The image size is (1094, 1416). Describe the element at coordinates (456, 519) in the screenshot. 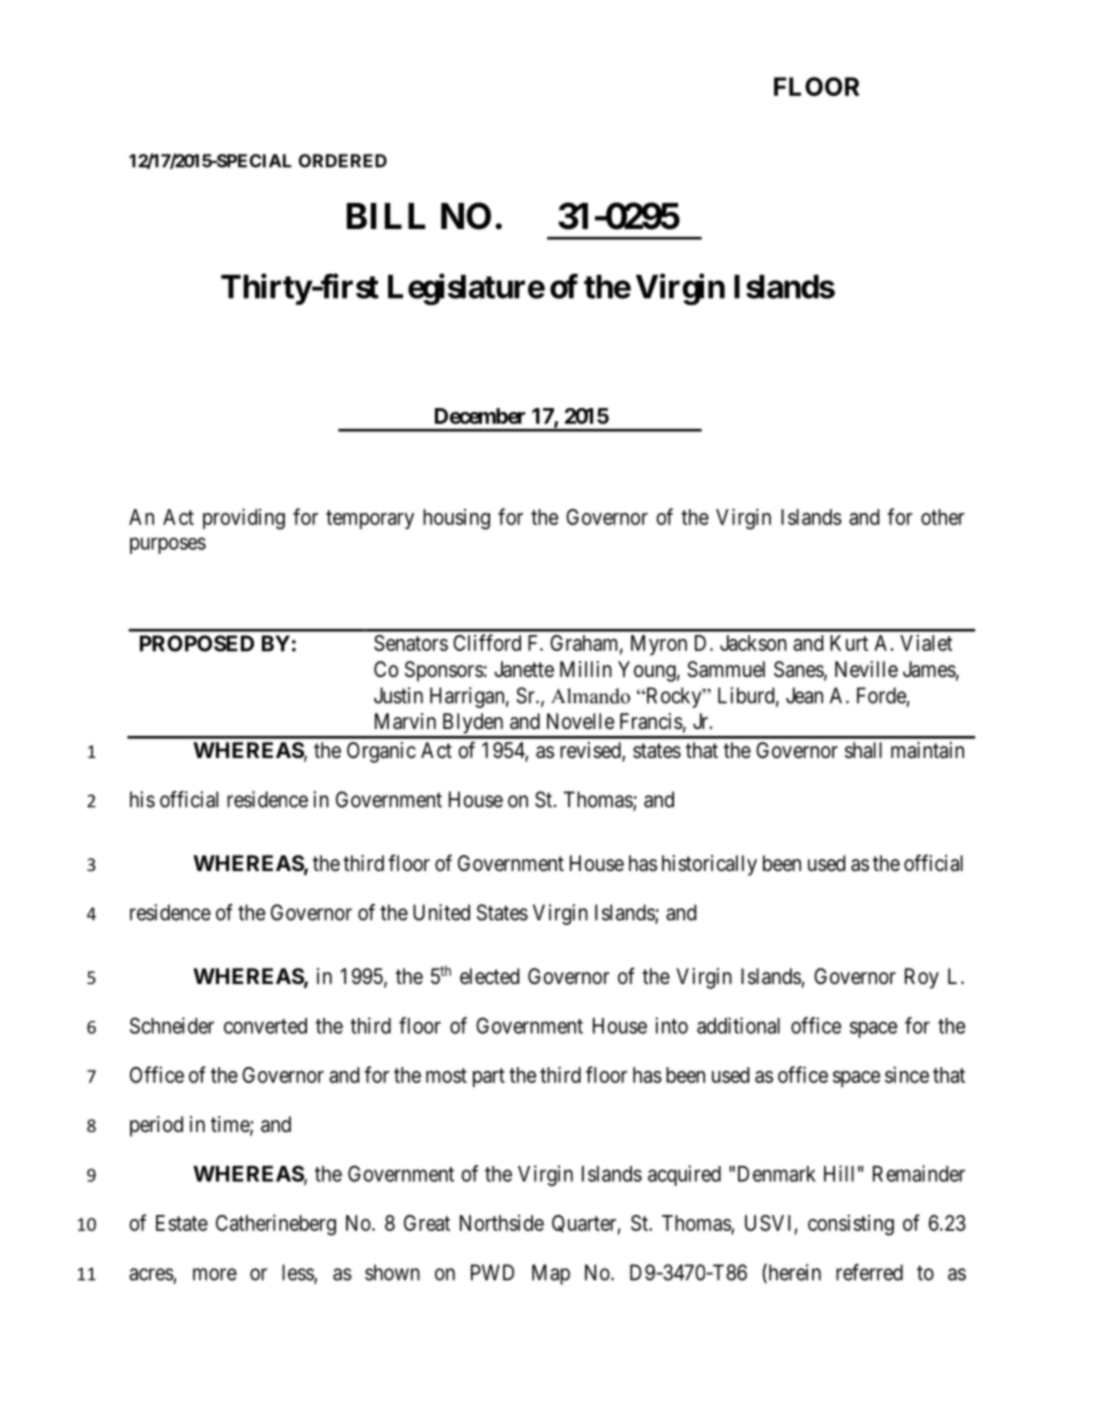

I see `housing` at that location.
